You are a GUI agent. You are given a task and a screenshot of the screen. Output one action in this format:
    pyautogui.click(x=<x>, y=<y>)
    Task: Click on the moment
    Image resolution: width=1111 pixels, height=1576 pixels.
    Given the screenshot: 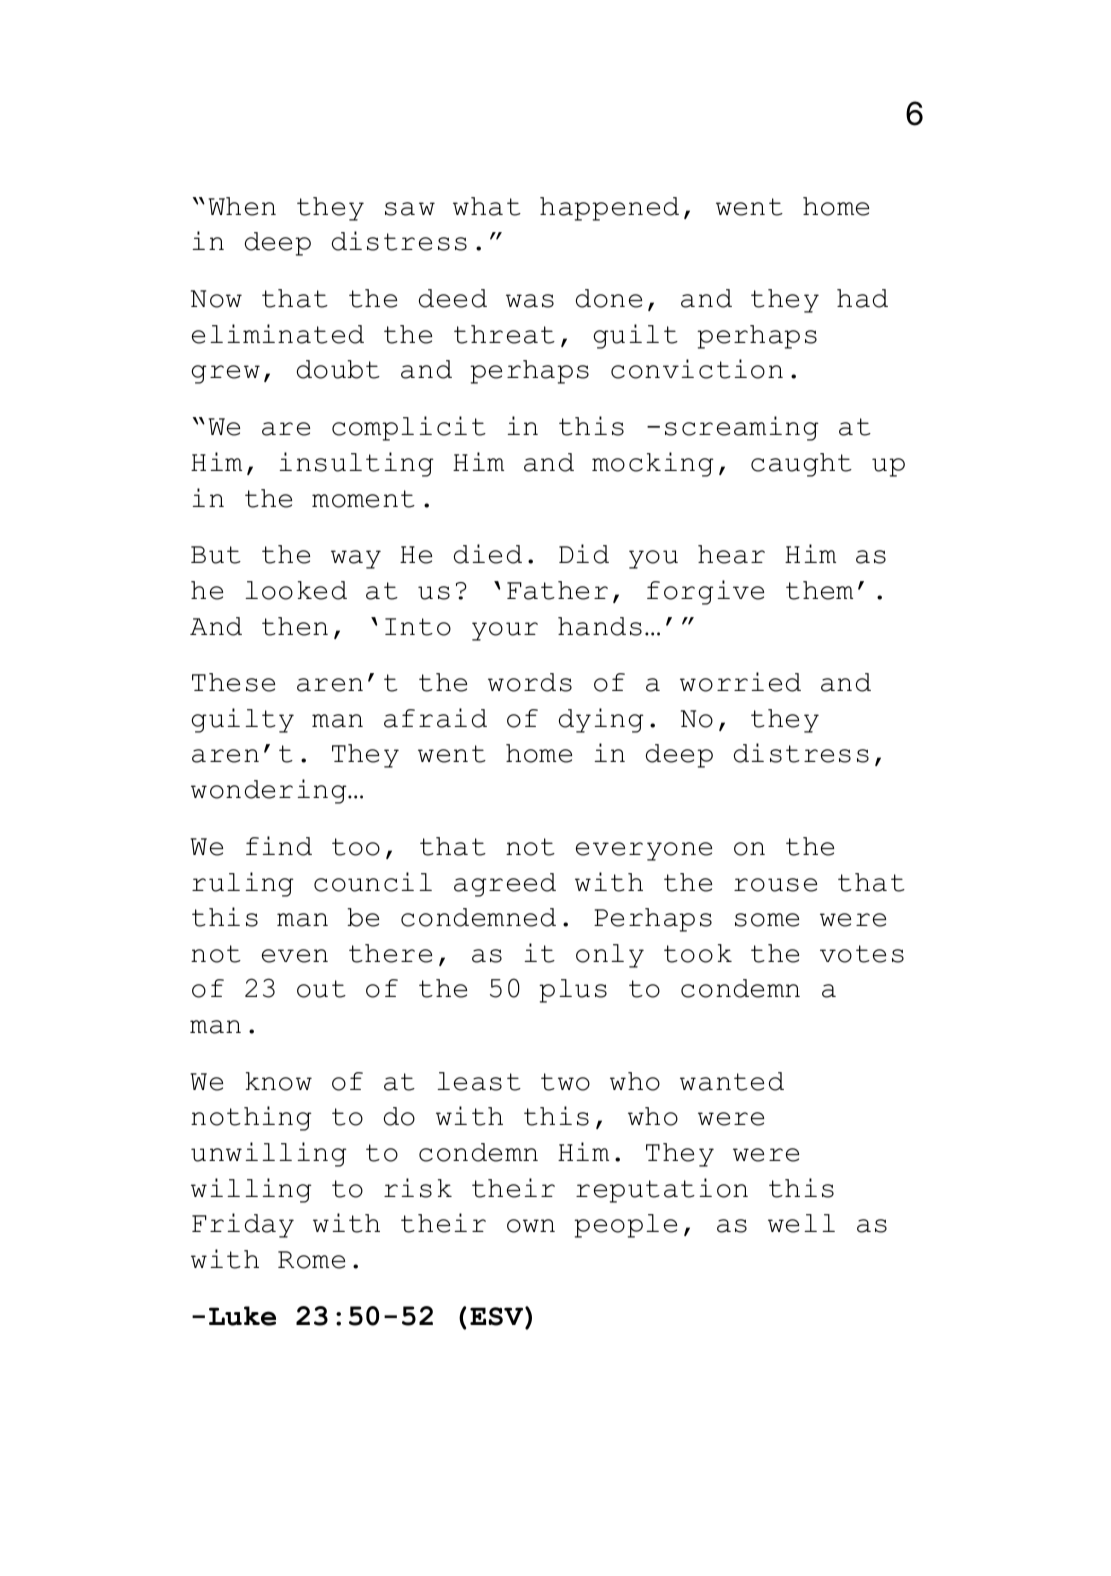 What is the action you would take?
    pyautogui.click(x=363, y=499)
